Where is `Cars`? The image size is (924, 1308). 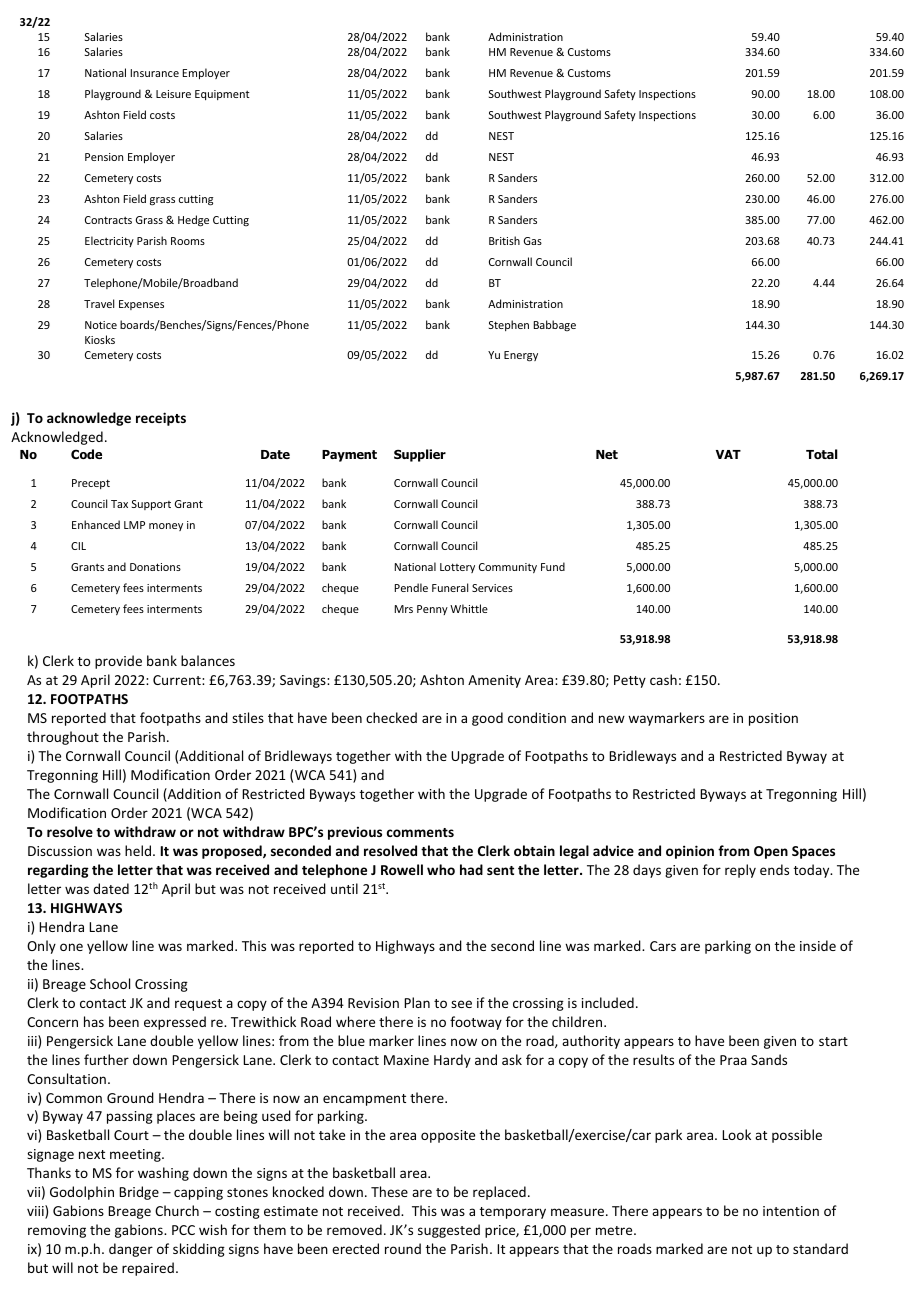 Cars is located at coordinates (663, 946).
